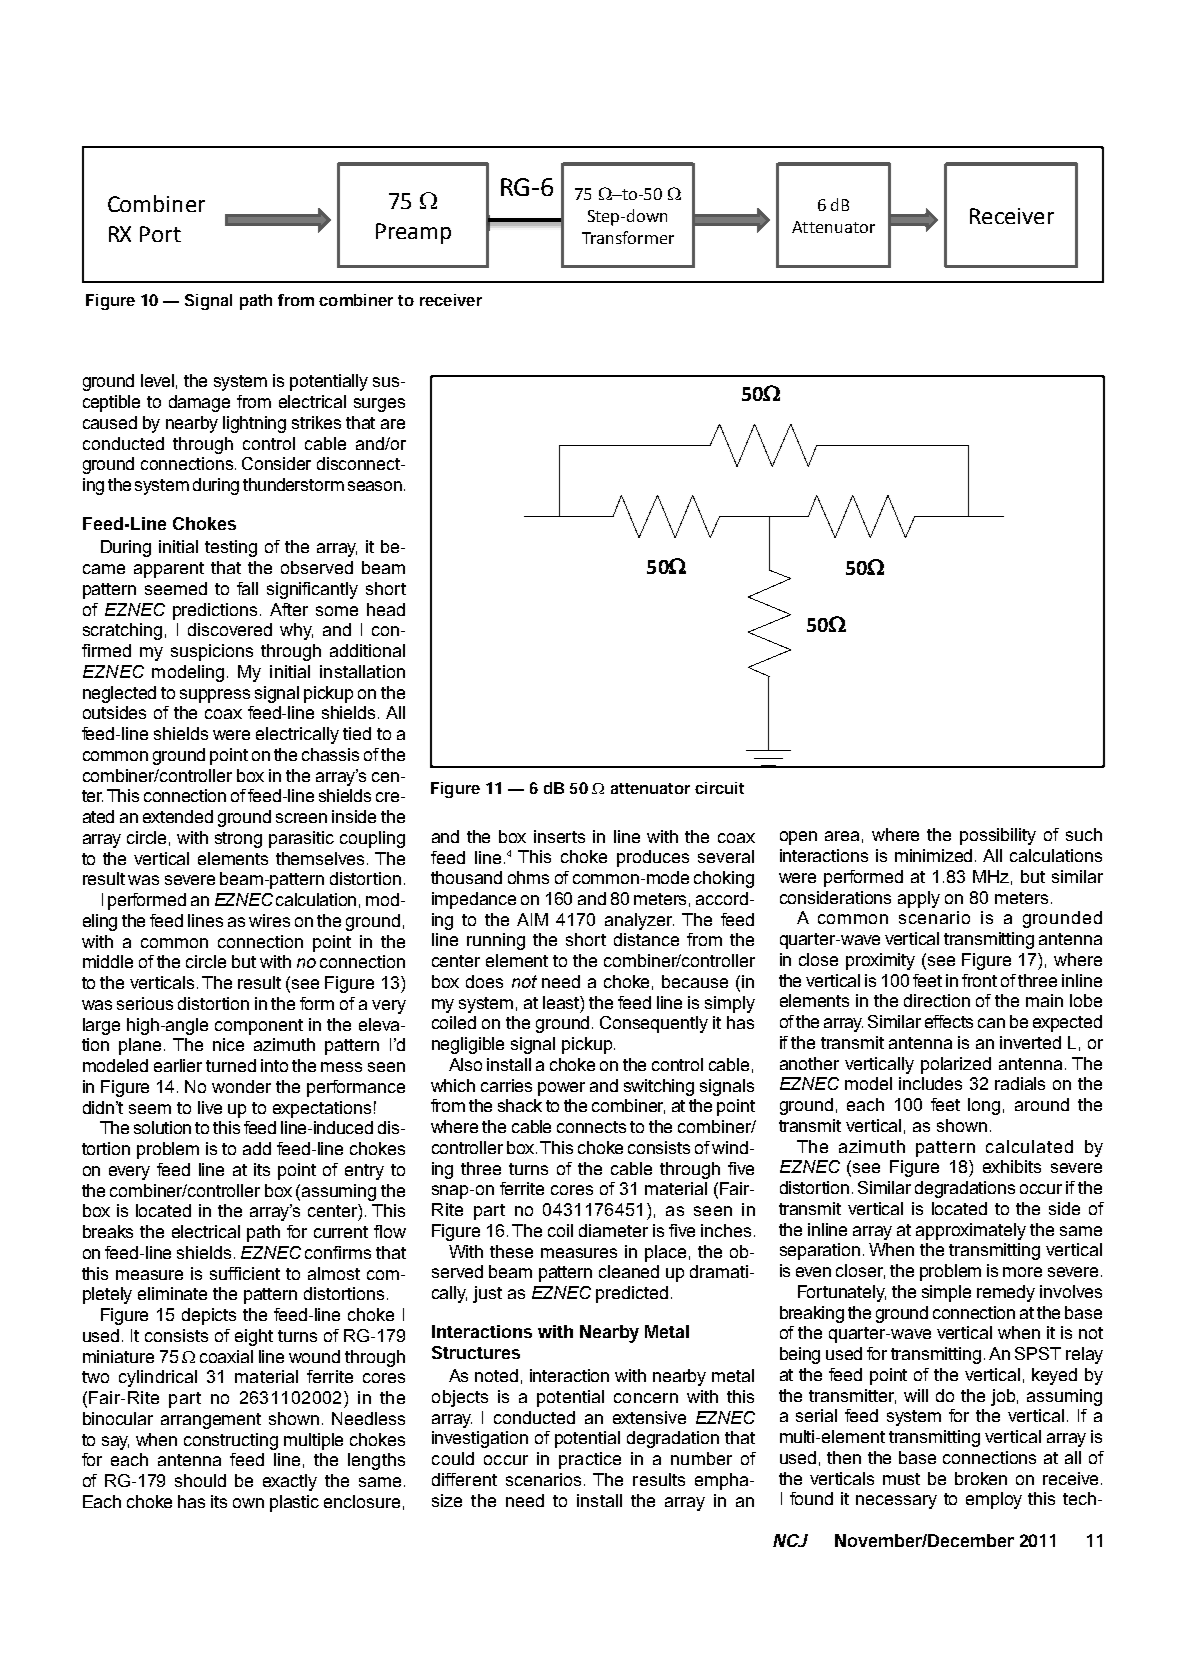 This image has height=1679, width=1187. What do you see at coordinates (379, 405) in the image?
I see `surges` at bounding box center [379, 405].
